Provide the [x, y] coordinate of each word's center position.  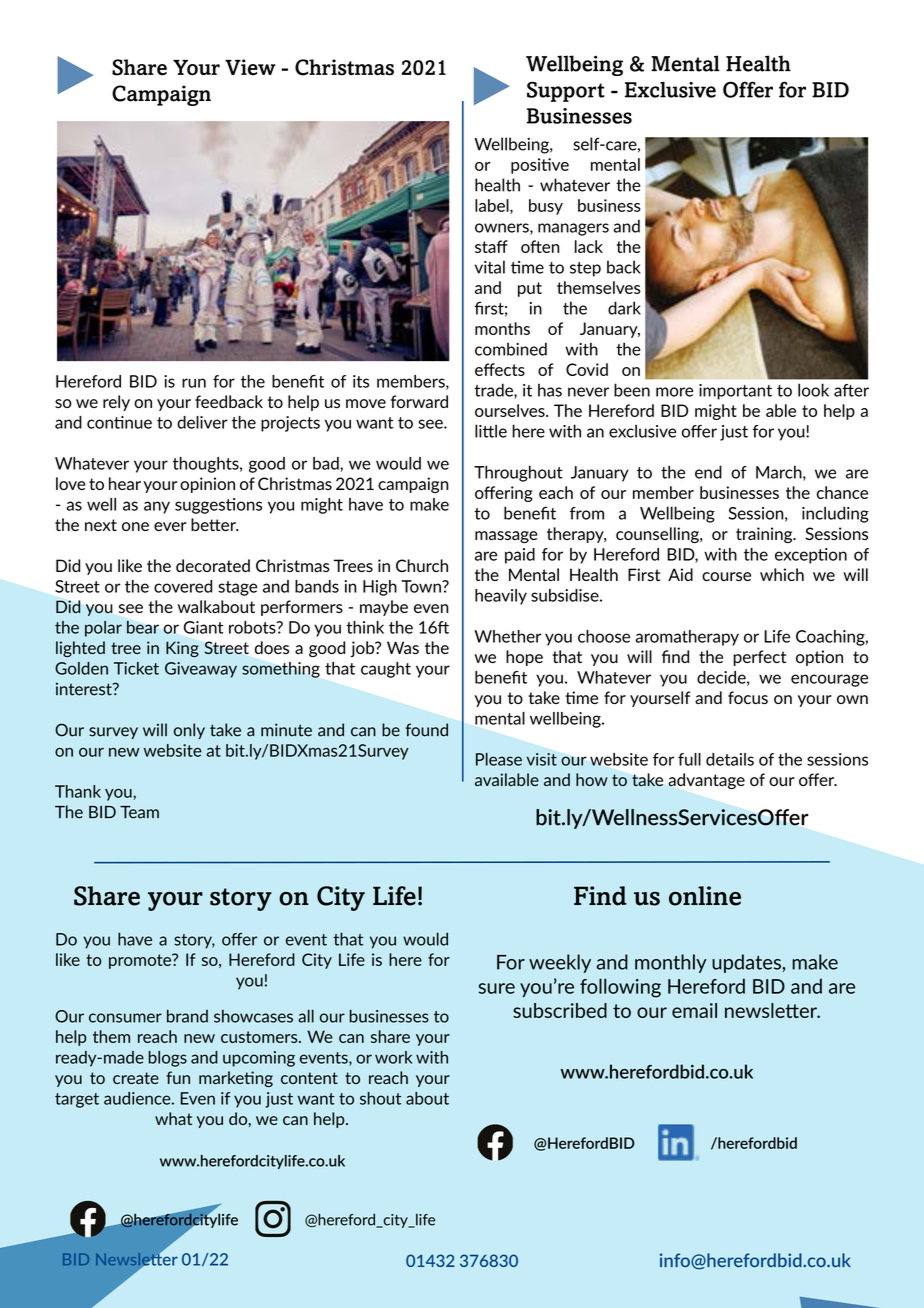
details [730, 759]
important [735, 392]
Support [566, 91]
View [250, 67]
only [189, 731]
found [427, 730]
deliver [202, 422]
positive [540, 166]
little [491, 431]
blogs [167, 1059]
